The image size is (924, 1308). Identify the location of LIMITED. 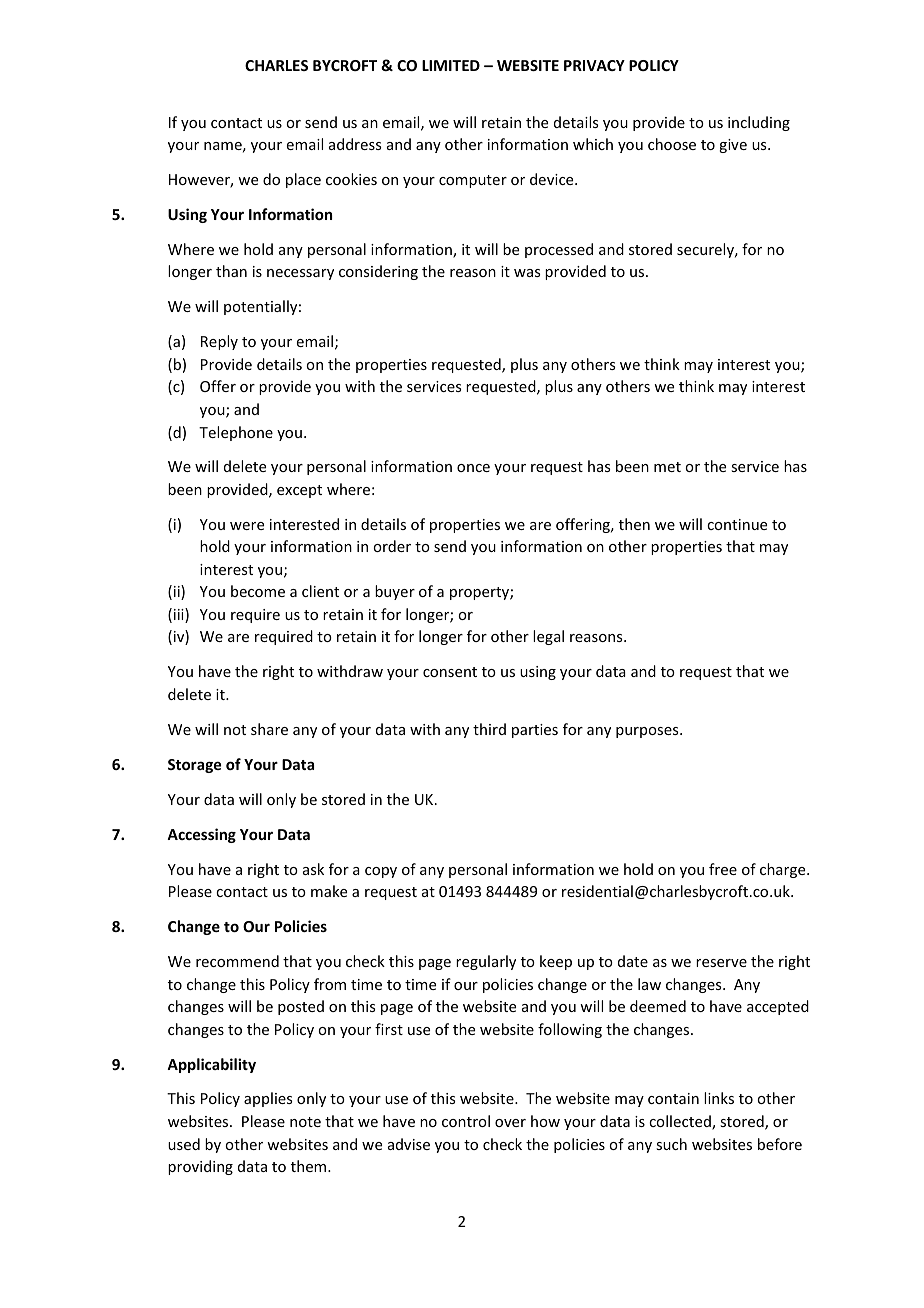
(451, 65).
